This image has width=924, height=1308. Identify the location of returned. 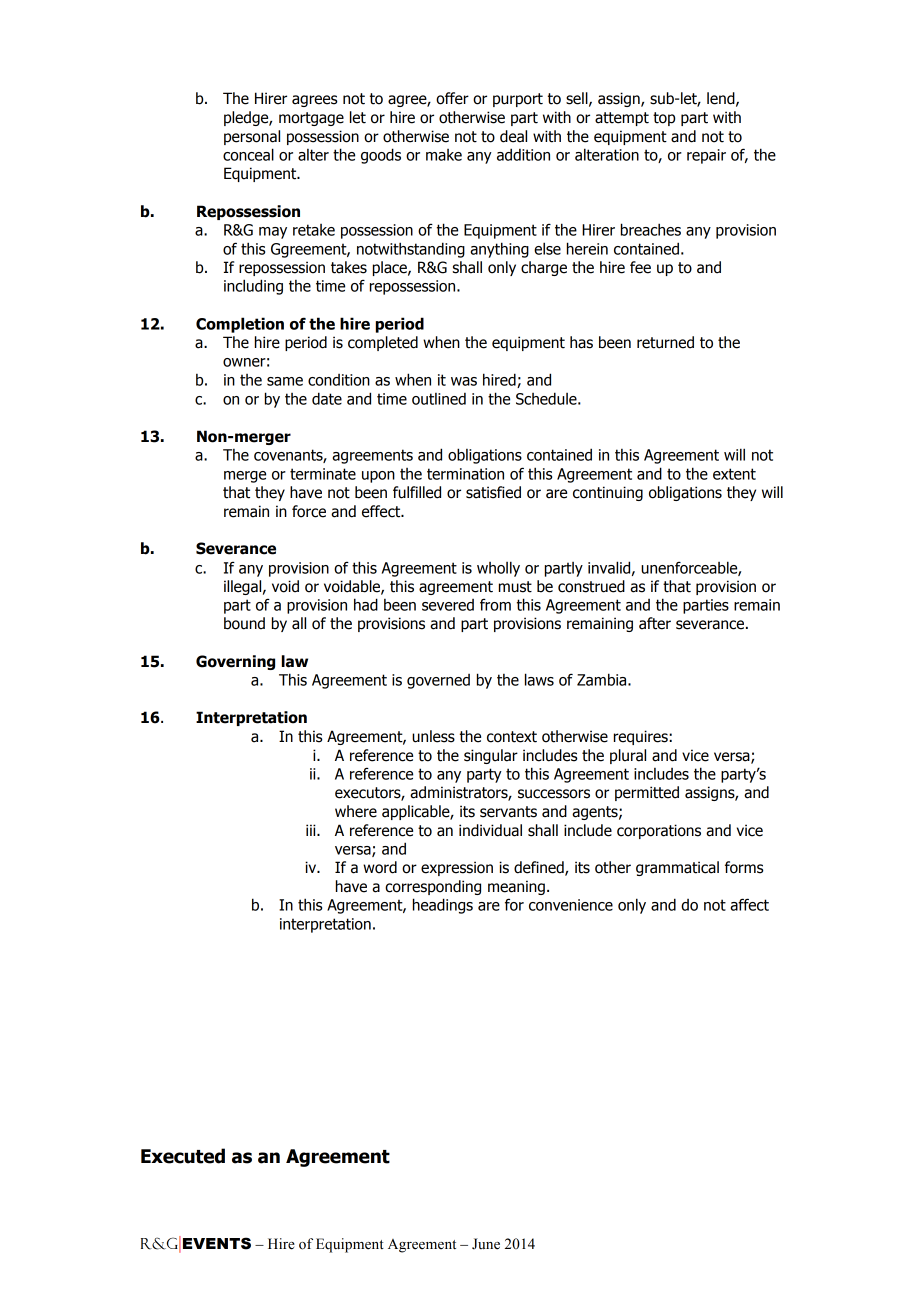
(665, 342).
